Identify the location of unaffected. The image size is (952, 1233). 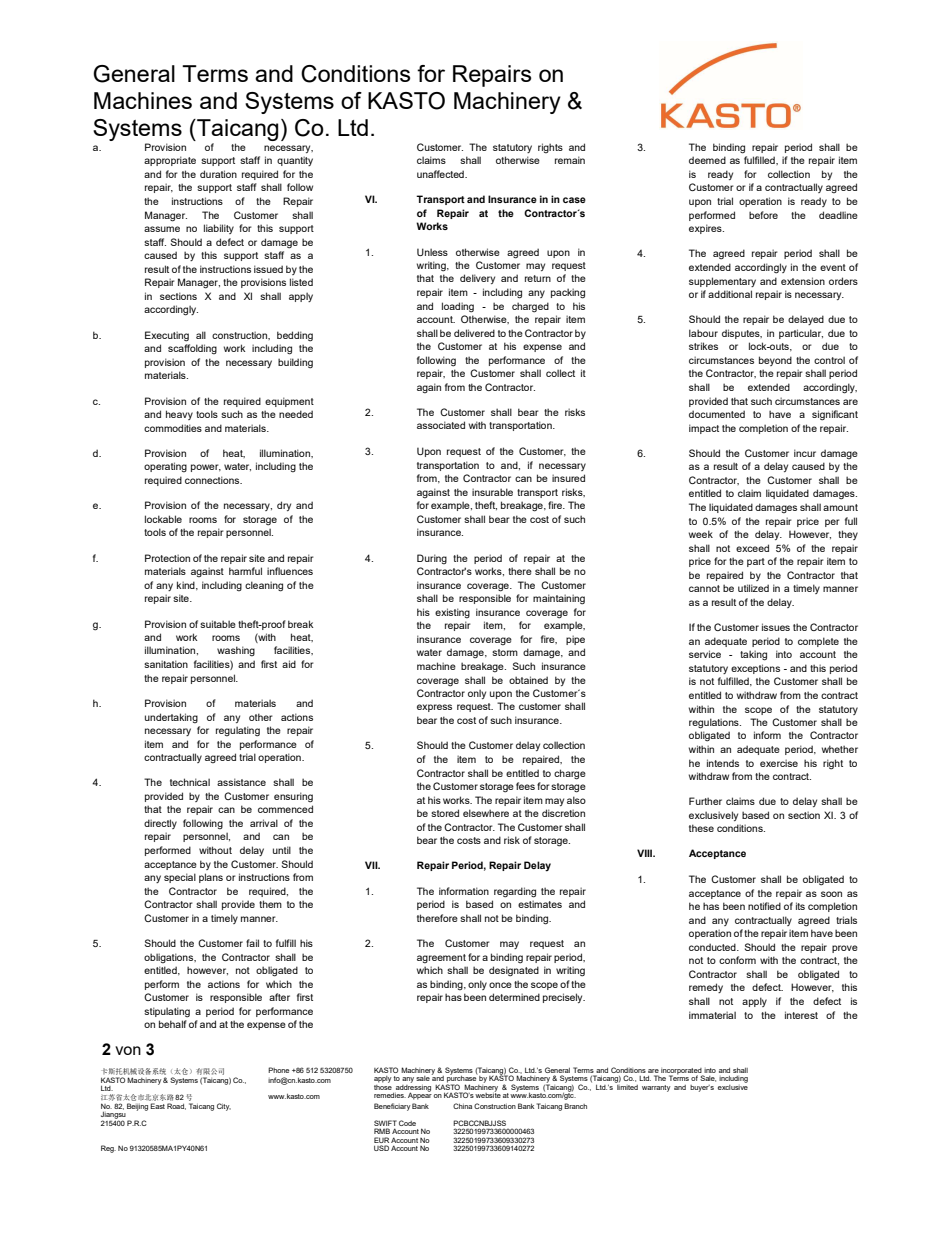
(441, 174).
